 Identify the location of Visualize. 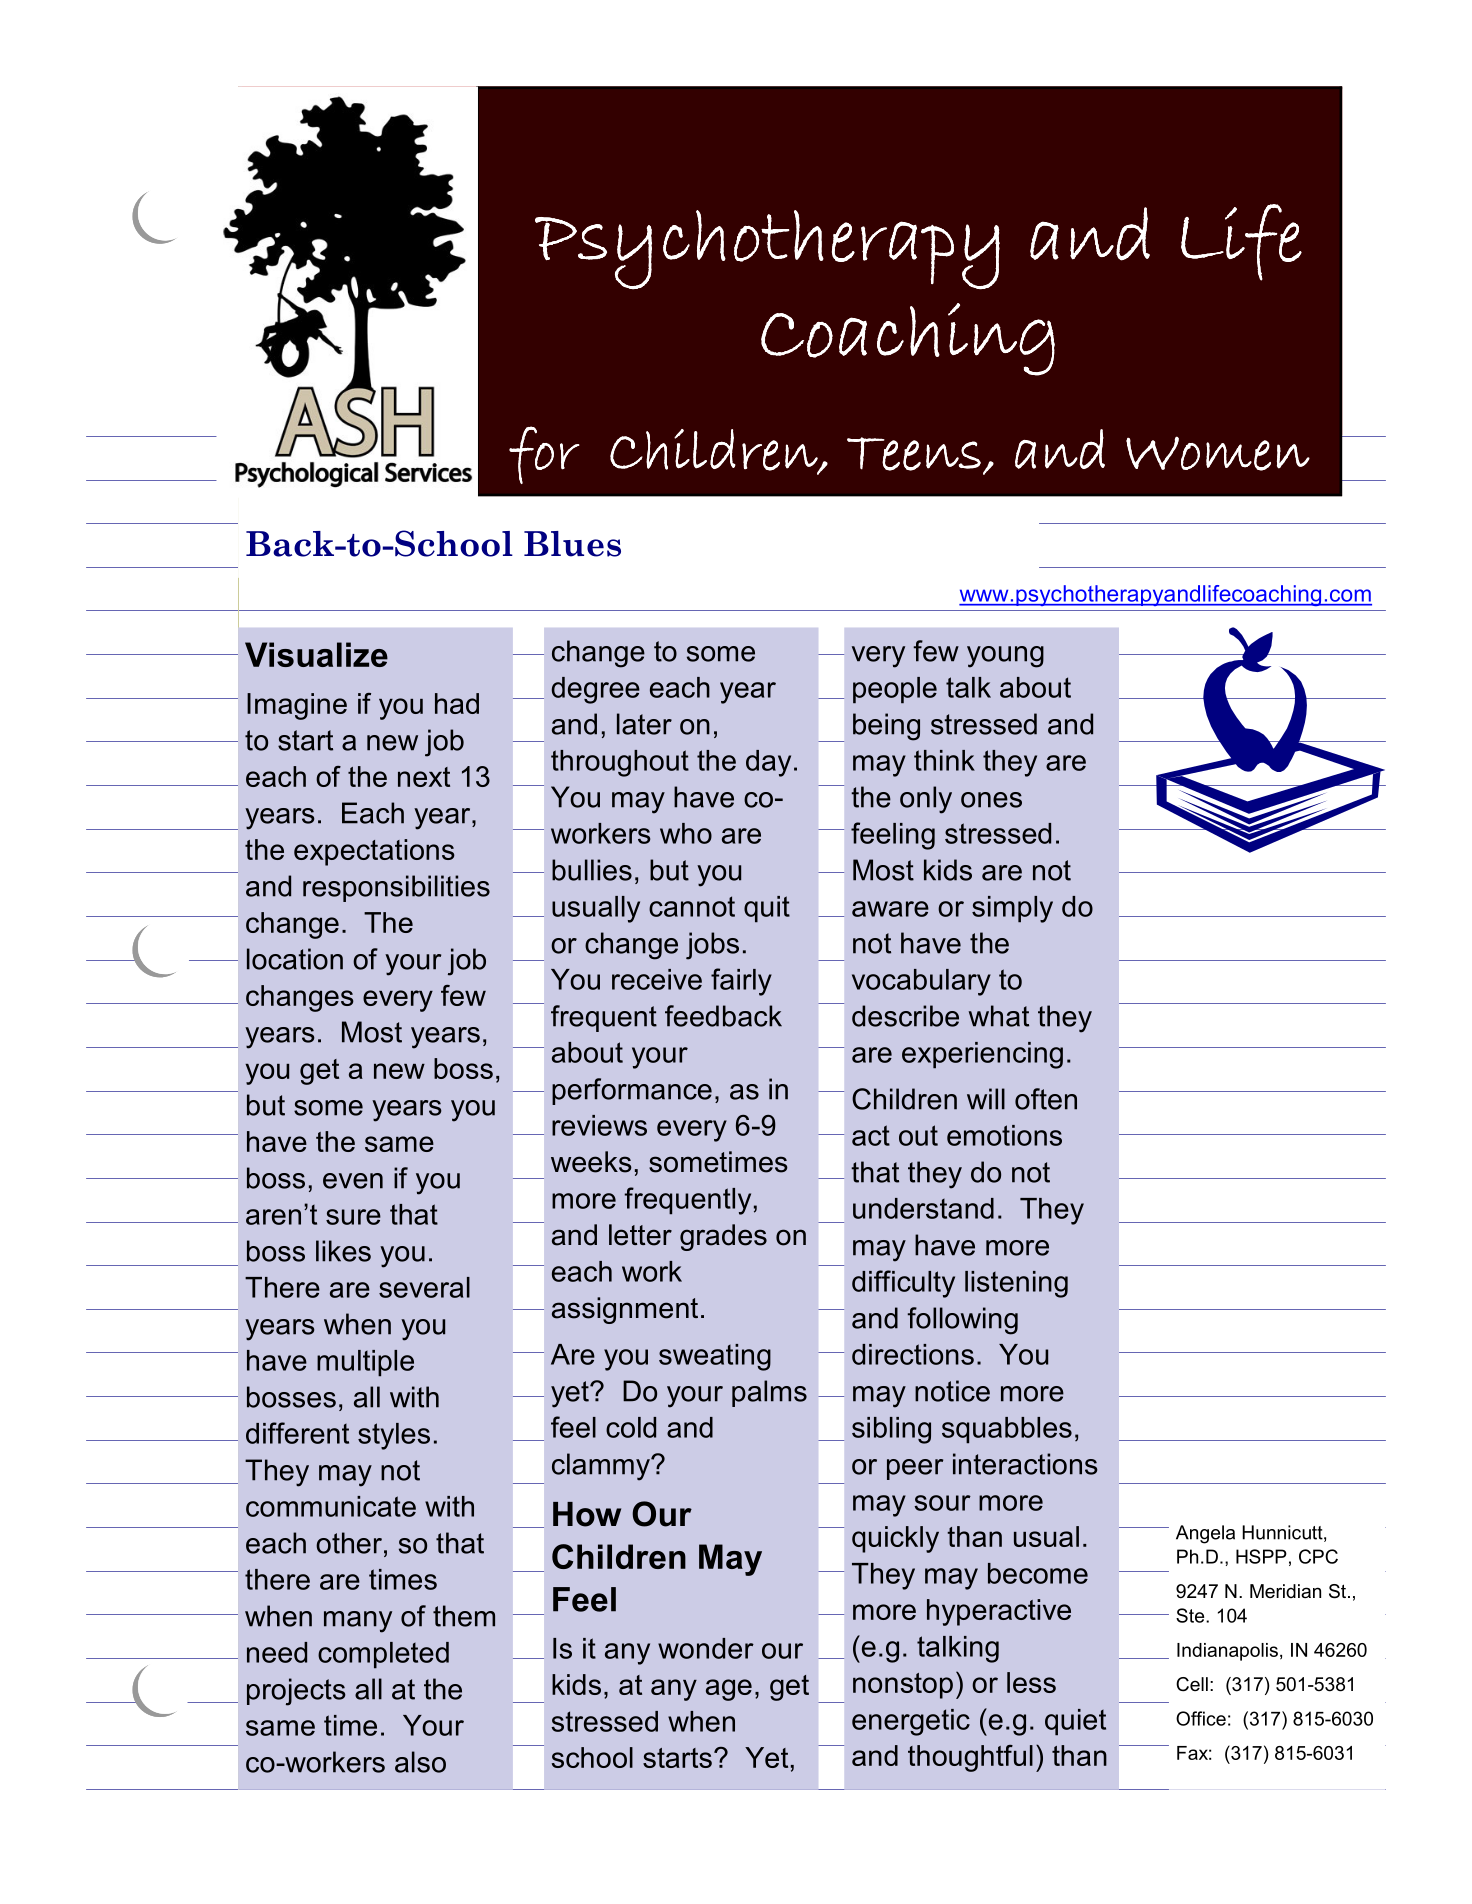
(316, 654).
